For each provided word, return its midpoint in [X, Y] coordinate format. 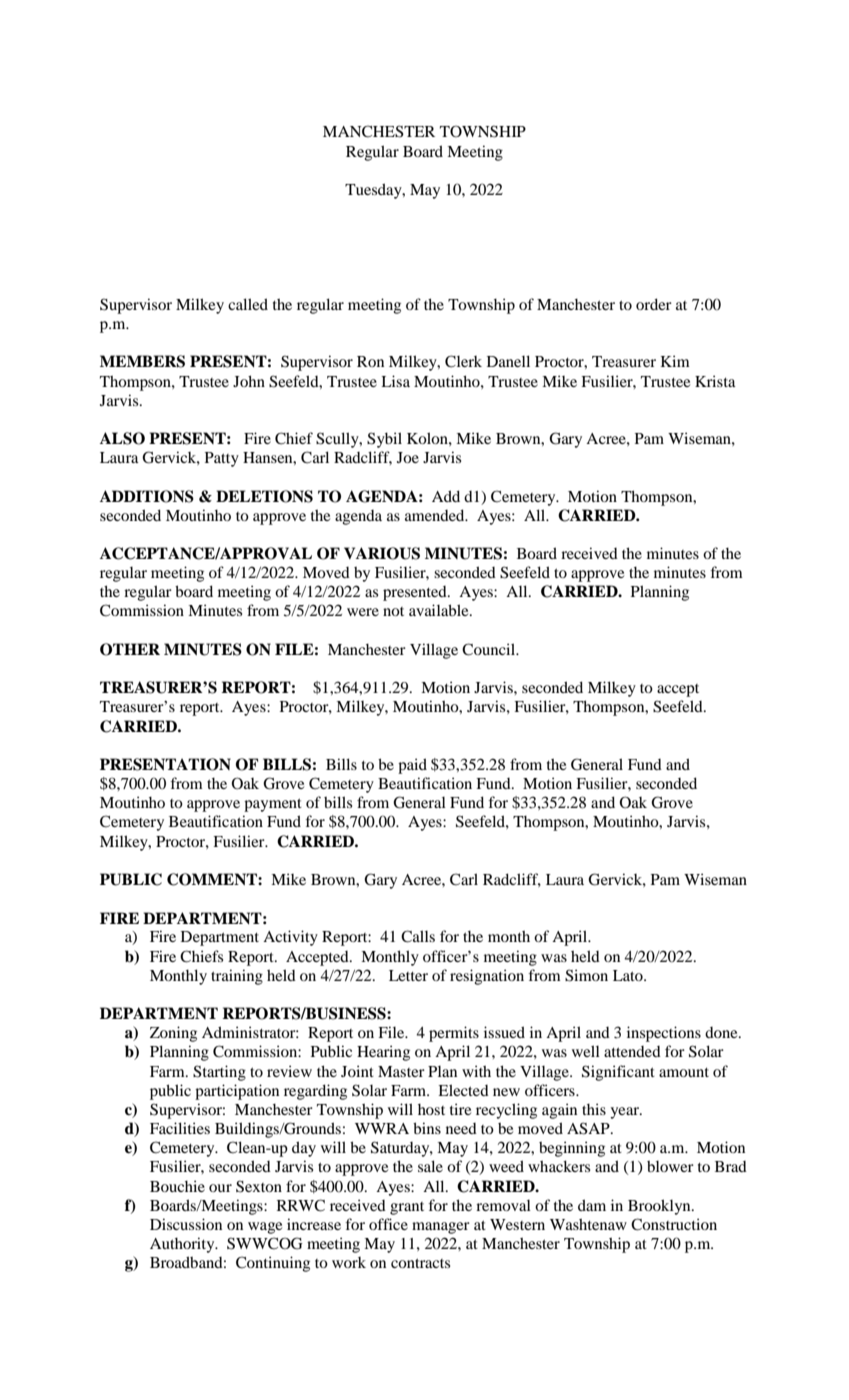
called [248, 304]
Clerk [463, 361]
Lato [629, 975]
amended [436, 515]
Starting [219, 1073]
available [440, 610]
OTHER [130, 649]
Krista [715, 381]
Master [401, 1071]
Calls [418, 936]
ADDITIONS [147, 496]
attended [632, 1051]
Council [489, 649]
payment [273, 805]
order [654, 304]
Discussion [186, 1224]
